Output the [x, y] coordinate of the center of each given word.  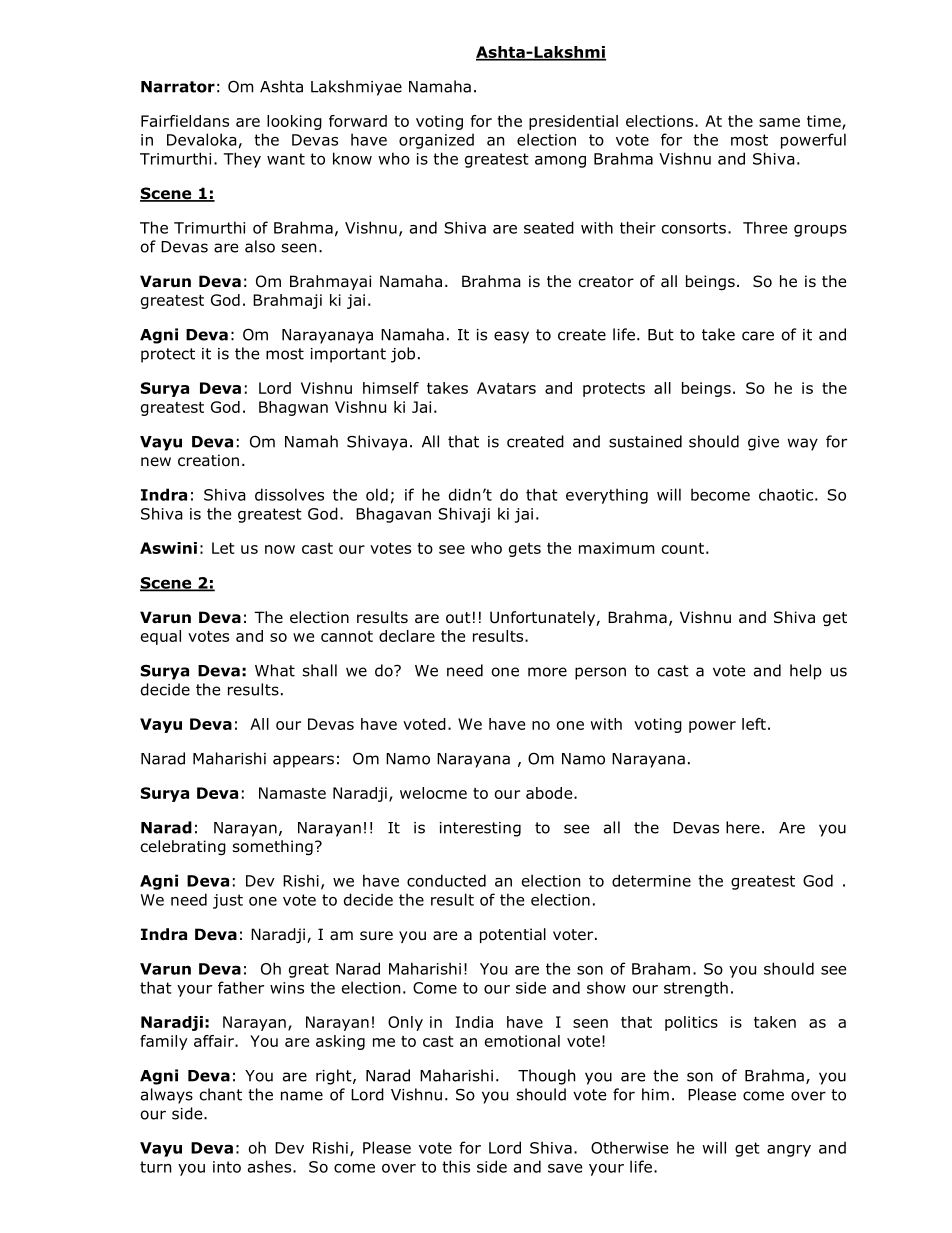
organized [436, 141]
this [456, 1166]
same [779, 122]
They [242, 160]
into [227, 1167]
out [458, 618]
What [275, 670]
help [806, 672]
